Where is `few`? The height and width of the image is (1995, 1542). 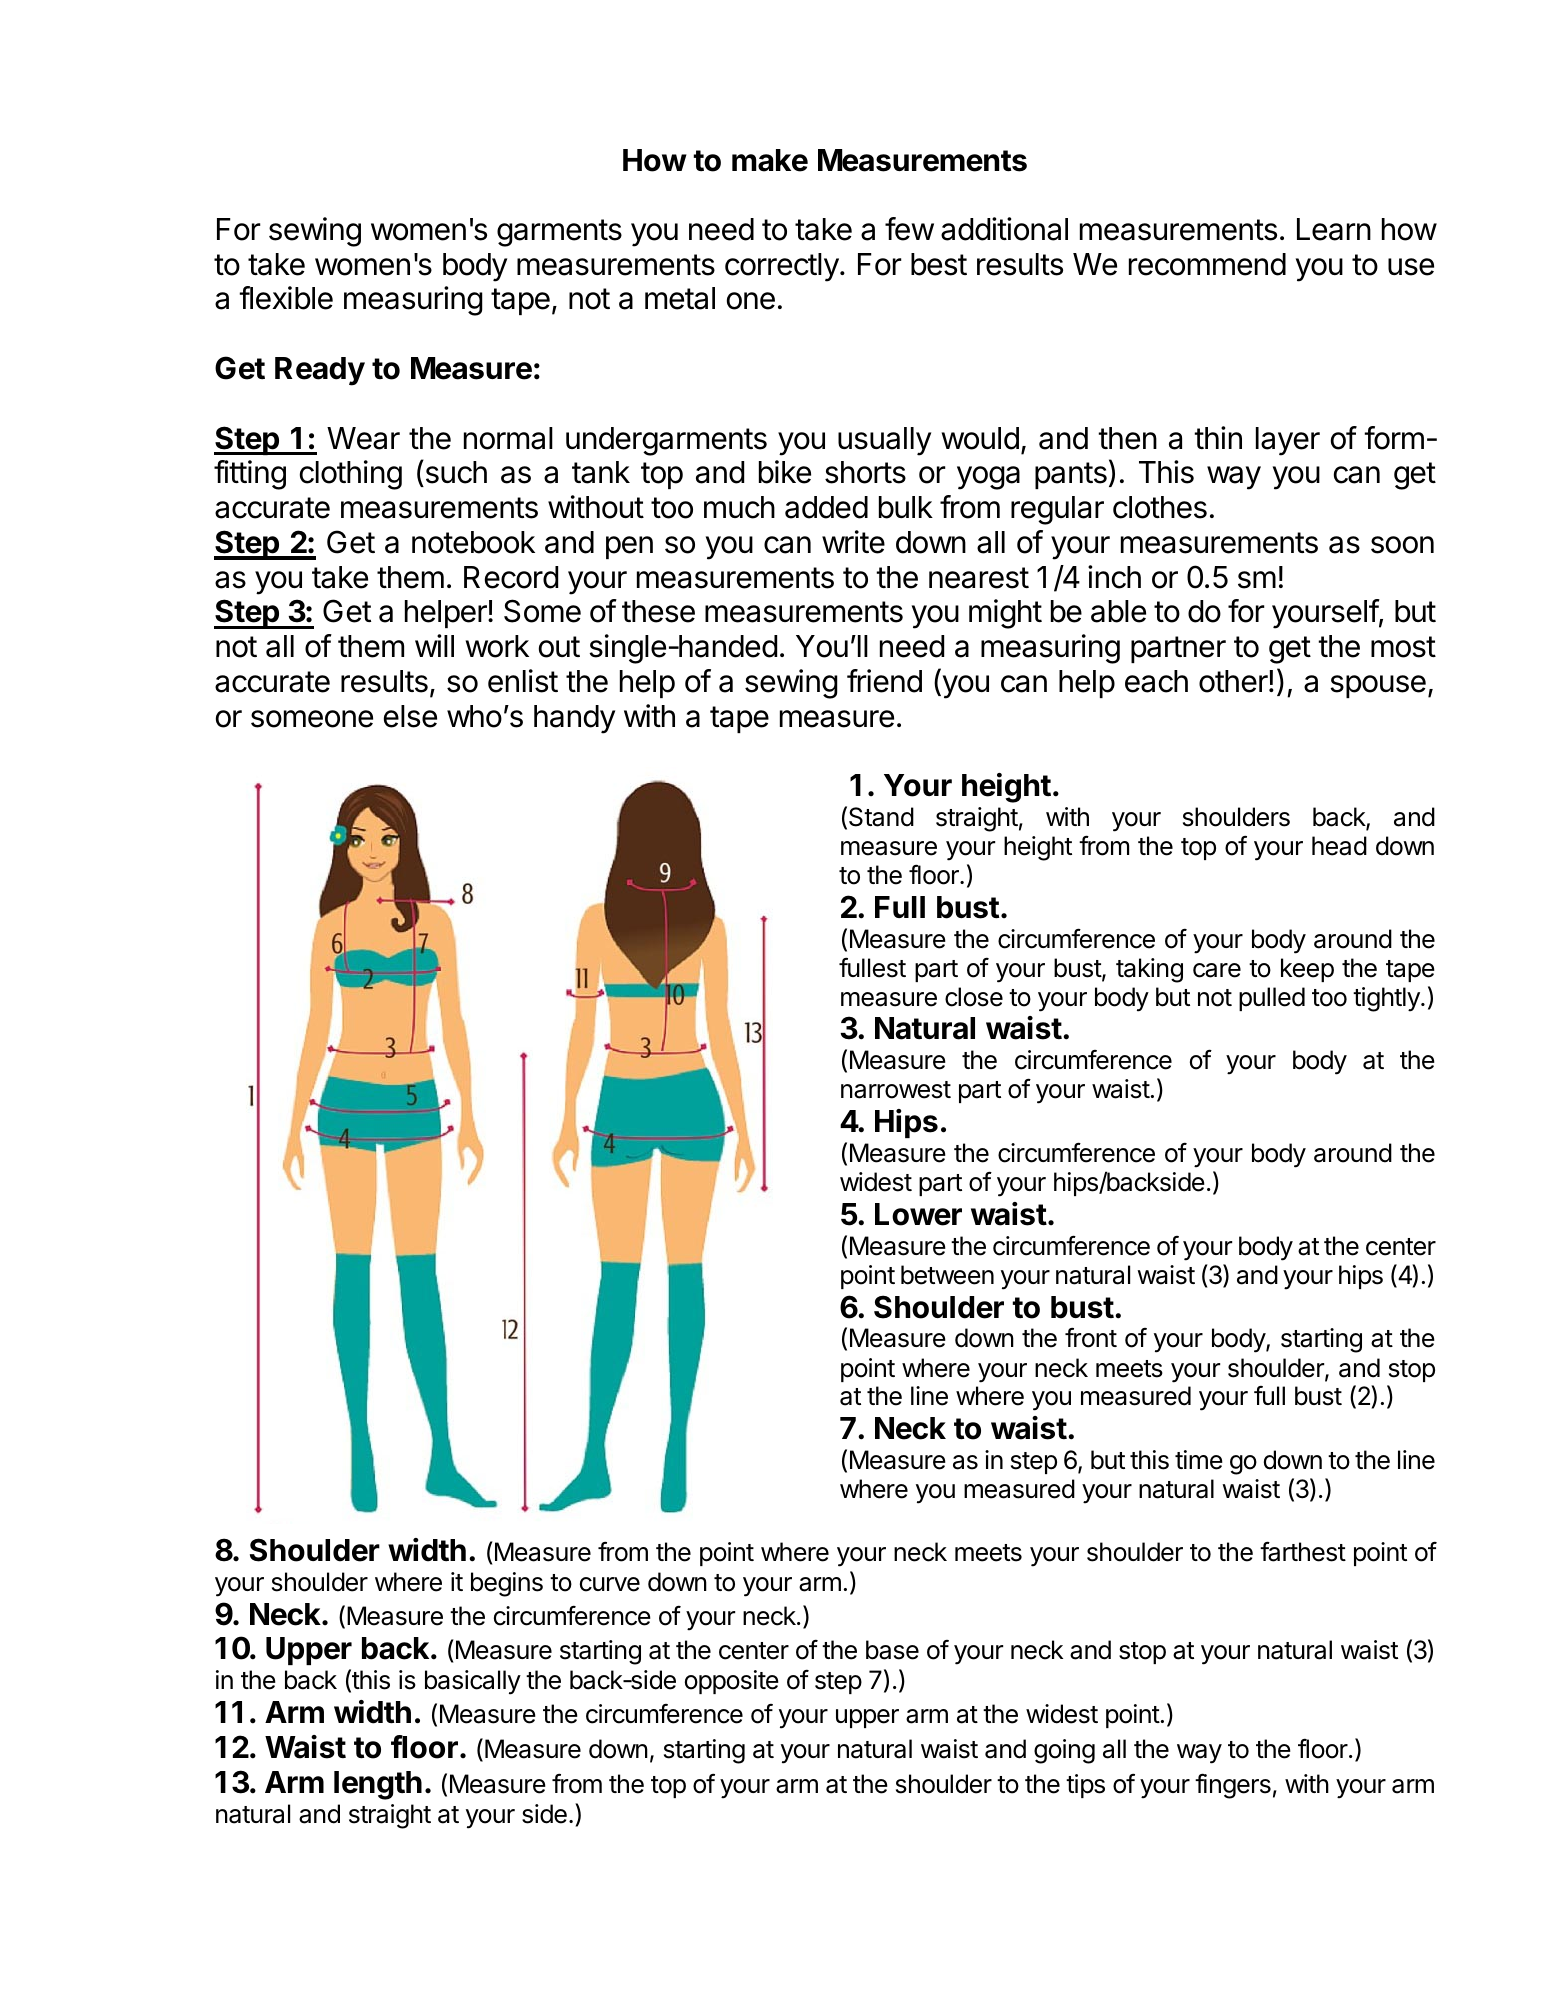 few is located at coordinates (909, 229).
